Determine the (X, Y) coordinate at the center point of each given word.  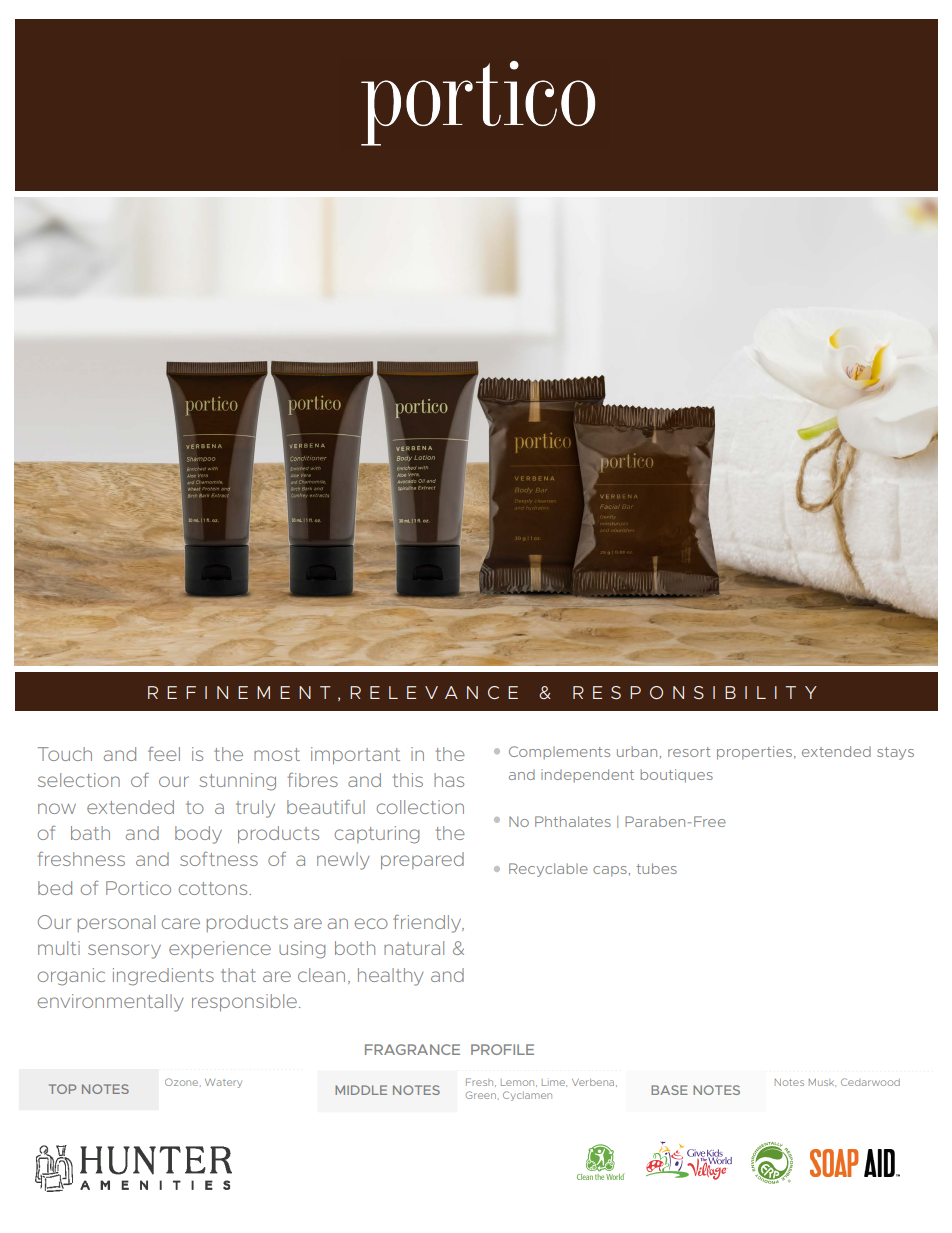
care (181, 923)
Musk (822, 1082)
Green (480, 1095)
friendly (428, 924)
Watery (223, 1083)
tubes (656, 868)
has (449, 780)
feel (164, 754)
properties (754, 753)
